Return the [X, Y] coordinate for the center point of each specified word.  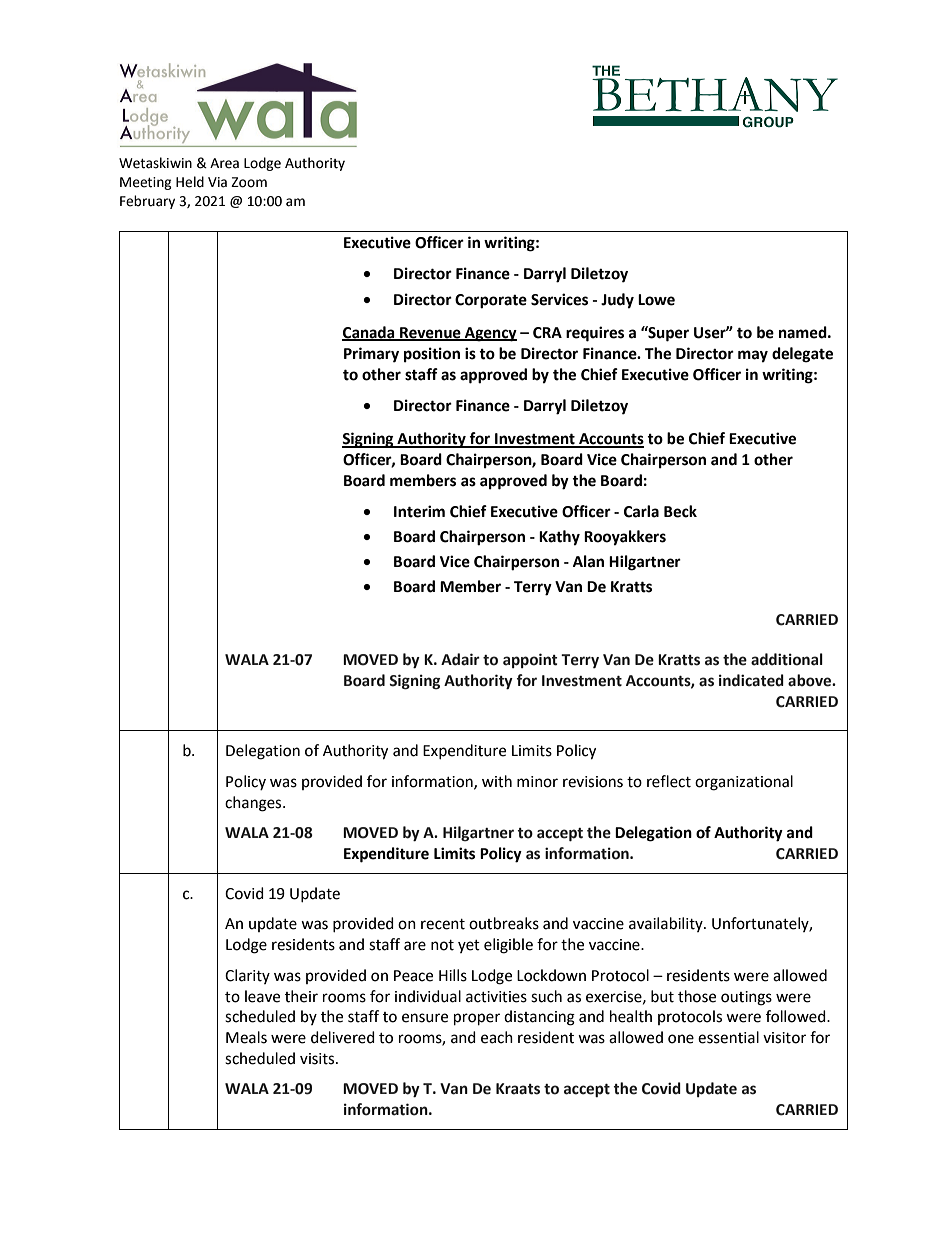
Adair [460, 659]
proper [477, 1019]
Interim [419, 511]
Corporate [491, 301]
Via [217, 182]
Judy [617, 301]
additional [787, 659]
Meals [246, 1037]
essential [728, 1037]
